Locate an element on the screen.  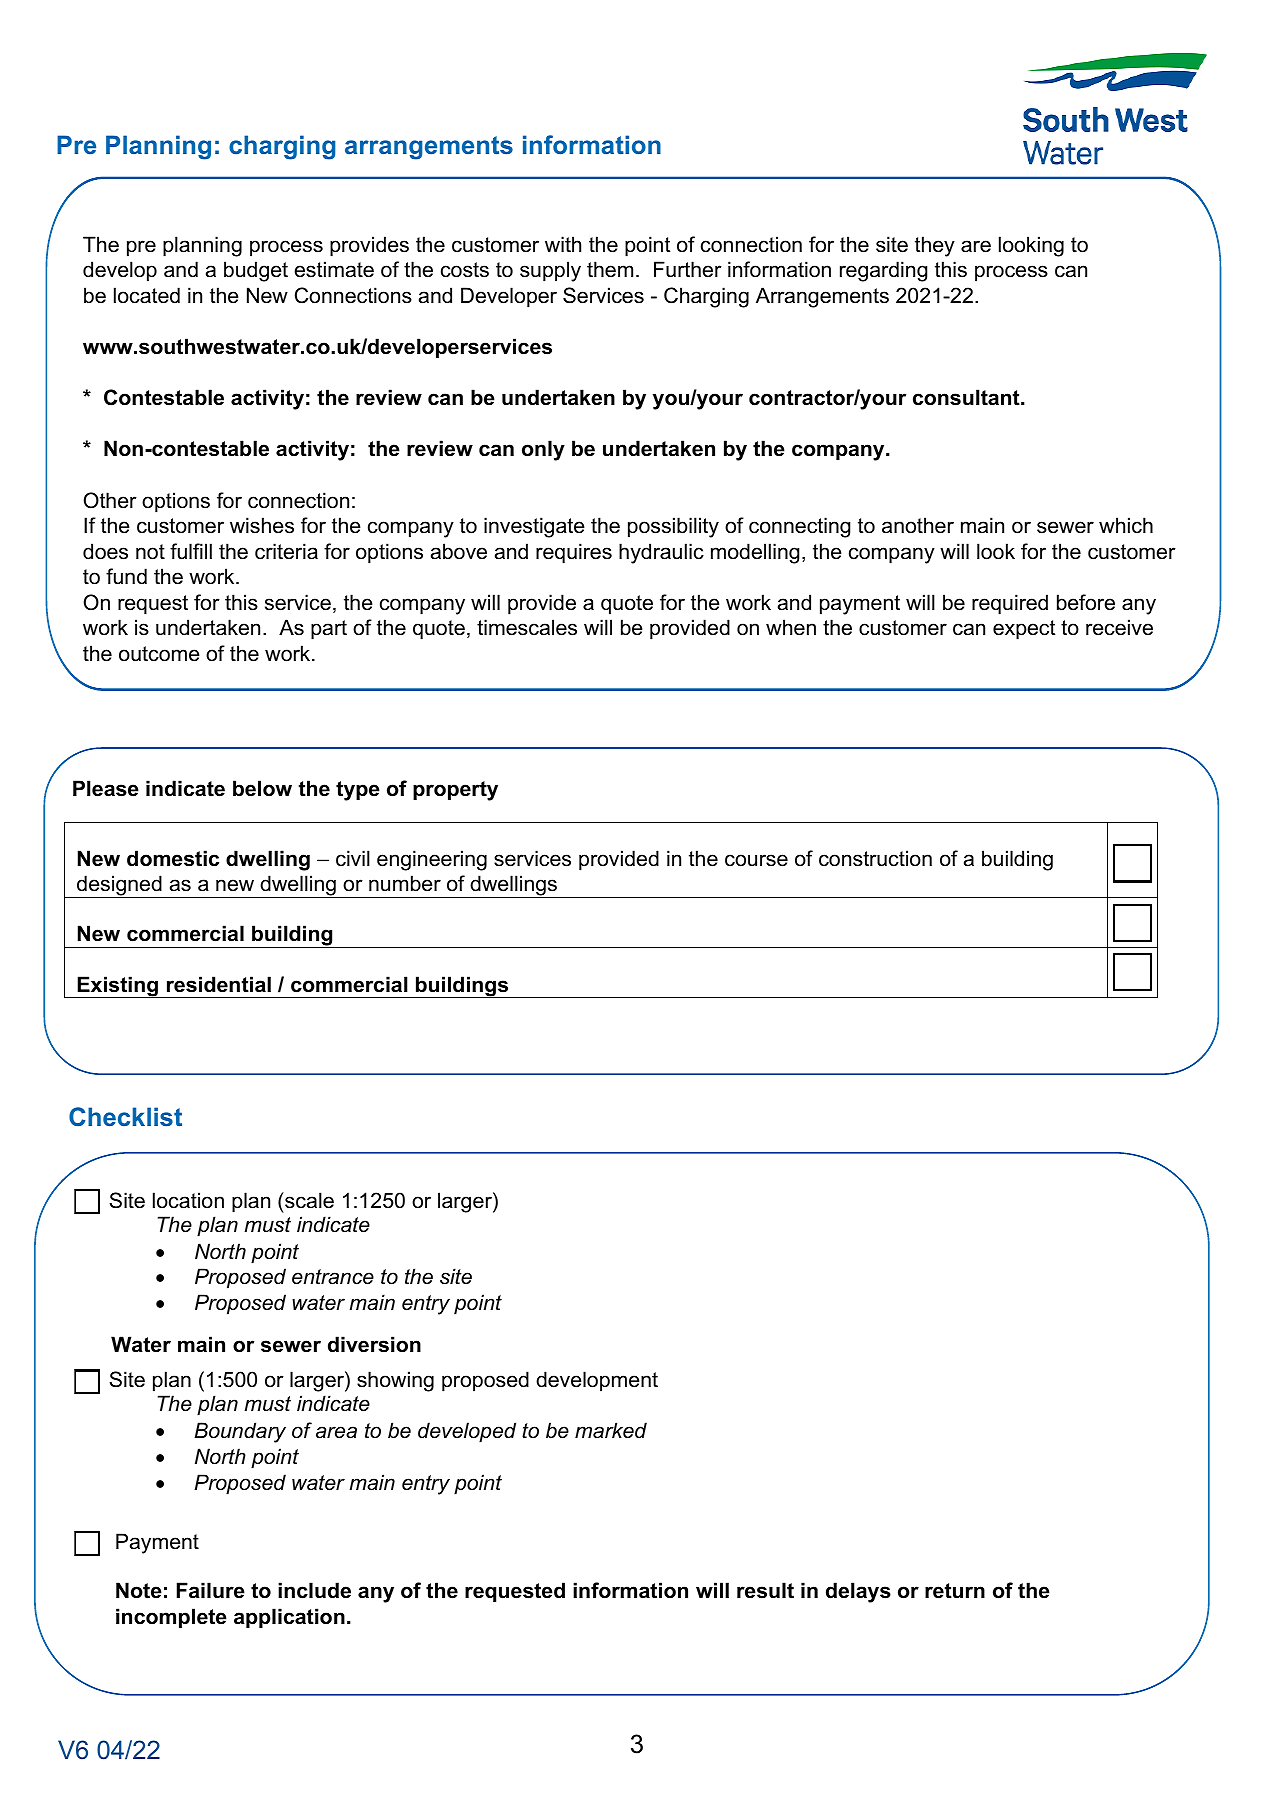
them is located at coordinates (610, 269).
